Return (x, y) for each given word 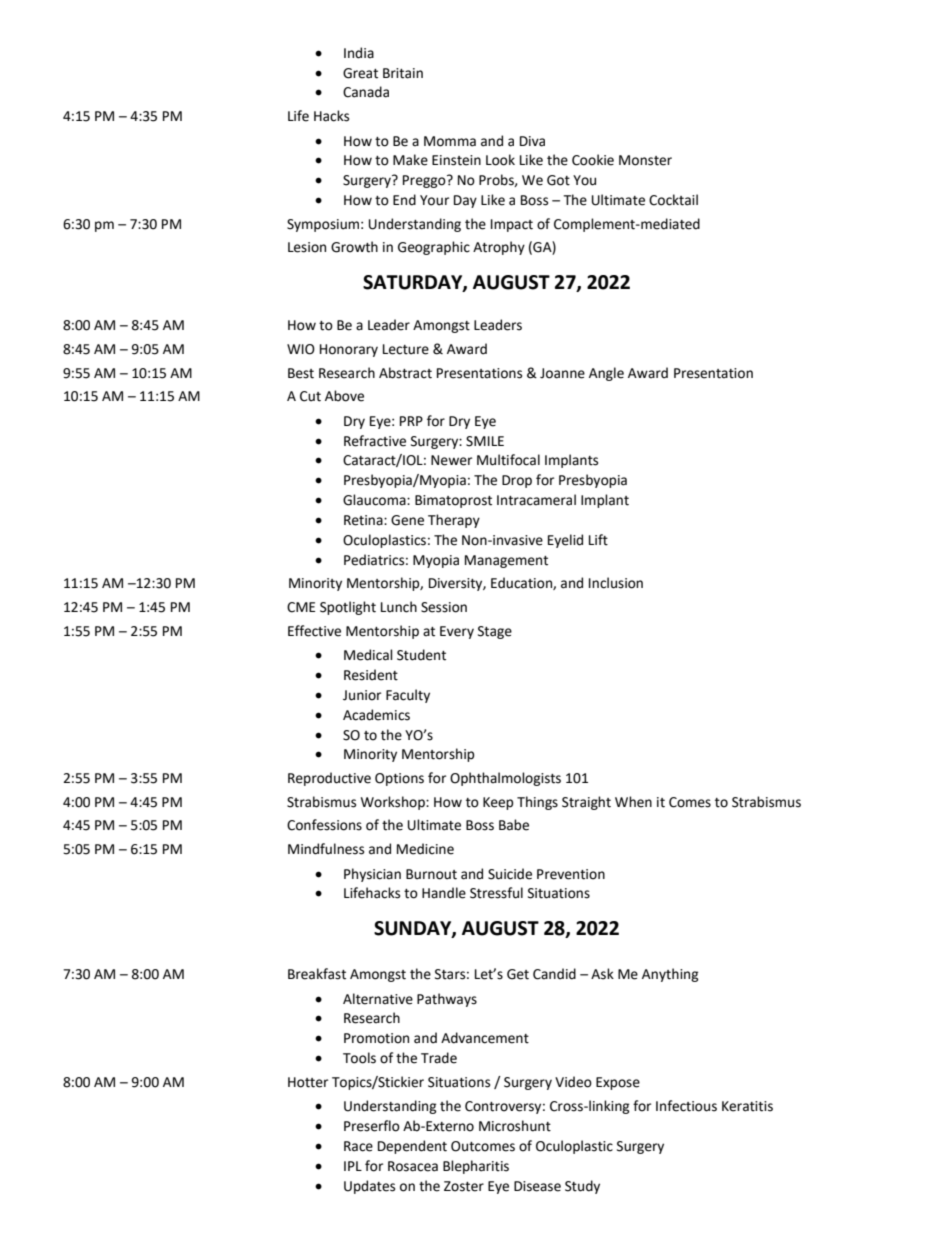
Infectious (686, 1106)
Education (522, 583)
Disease (537, 1186)
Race (358, 1146)
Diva (532, 141)
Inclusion (616, 583)
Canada (366, 92)
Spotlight (348, 608)
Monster (645, 160)
